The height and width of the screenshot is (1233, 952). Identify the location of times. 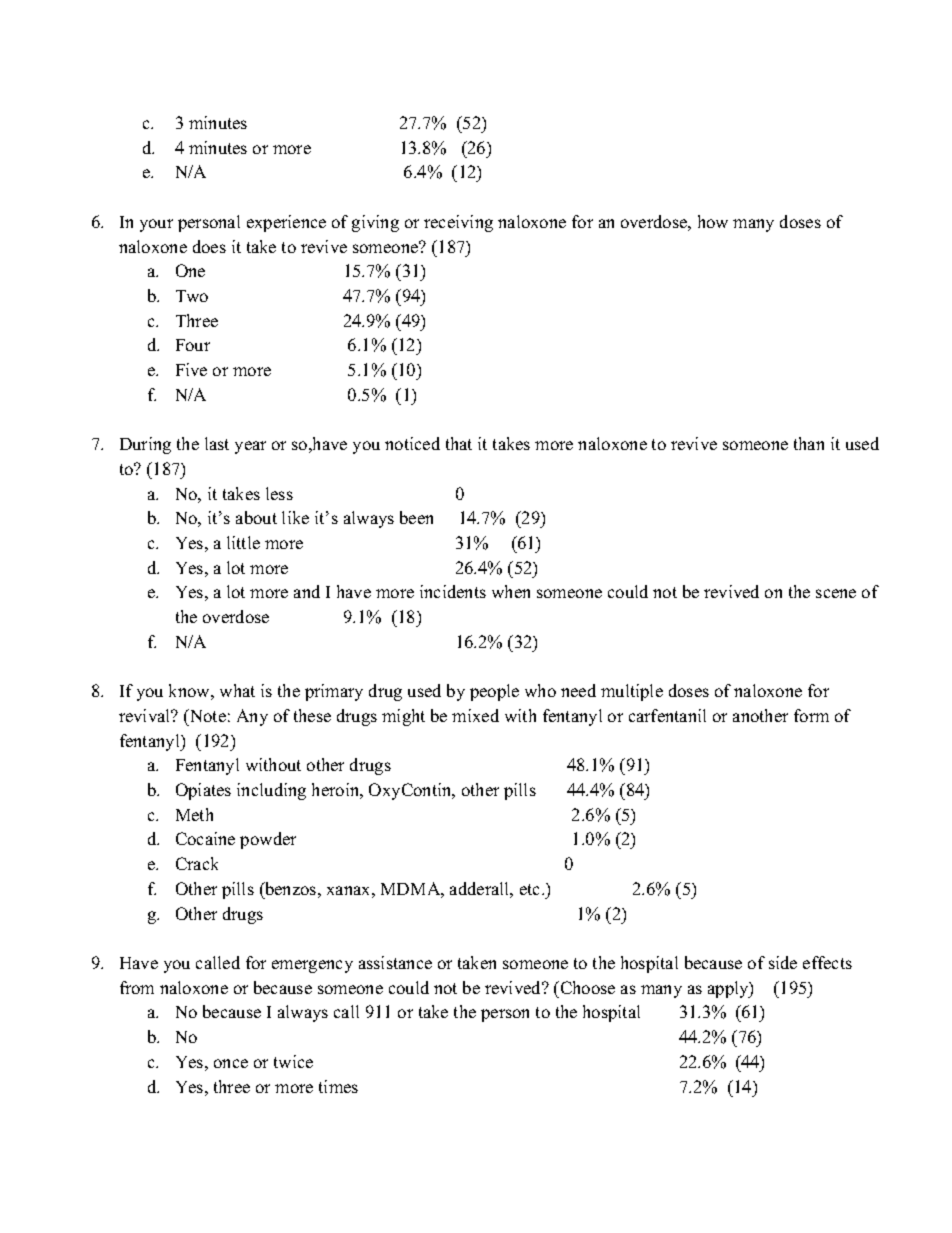
(338, 1086).
